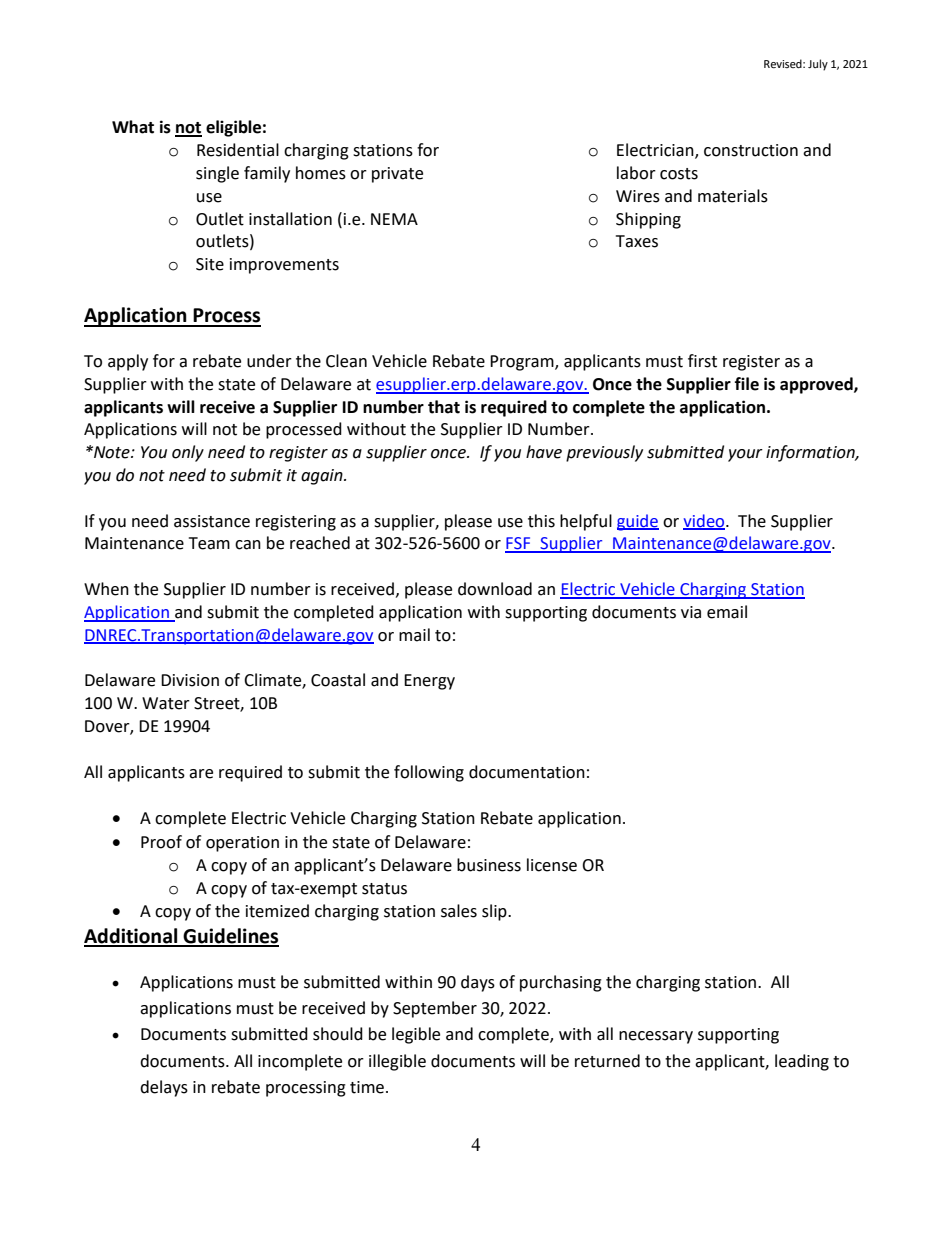  Describe the element at coordinates (164, 1088) in the screenshot. I see `delays` at that location.
